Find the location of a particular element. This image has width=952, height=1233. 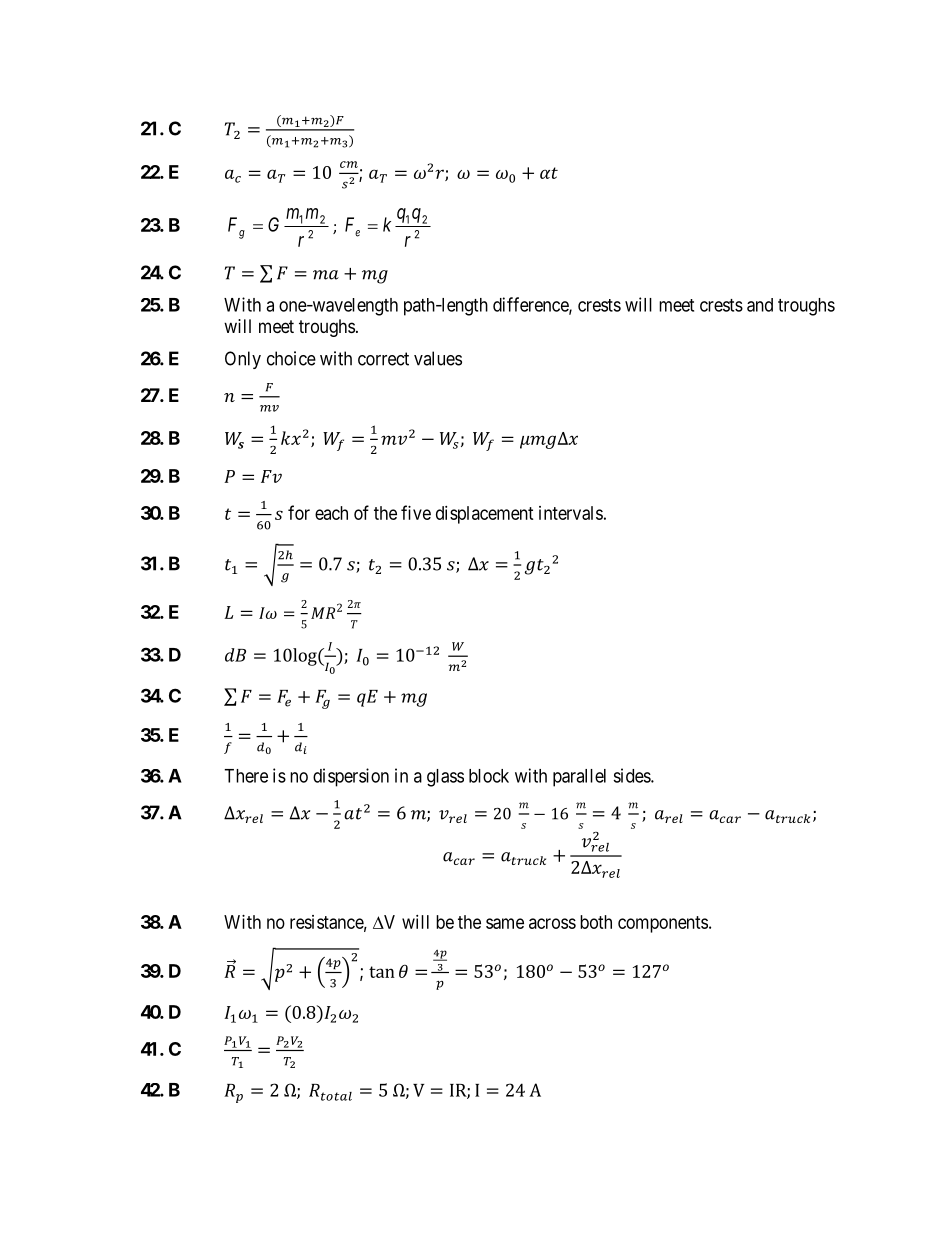

values is located at coordinates (438, 358).
